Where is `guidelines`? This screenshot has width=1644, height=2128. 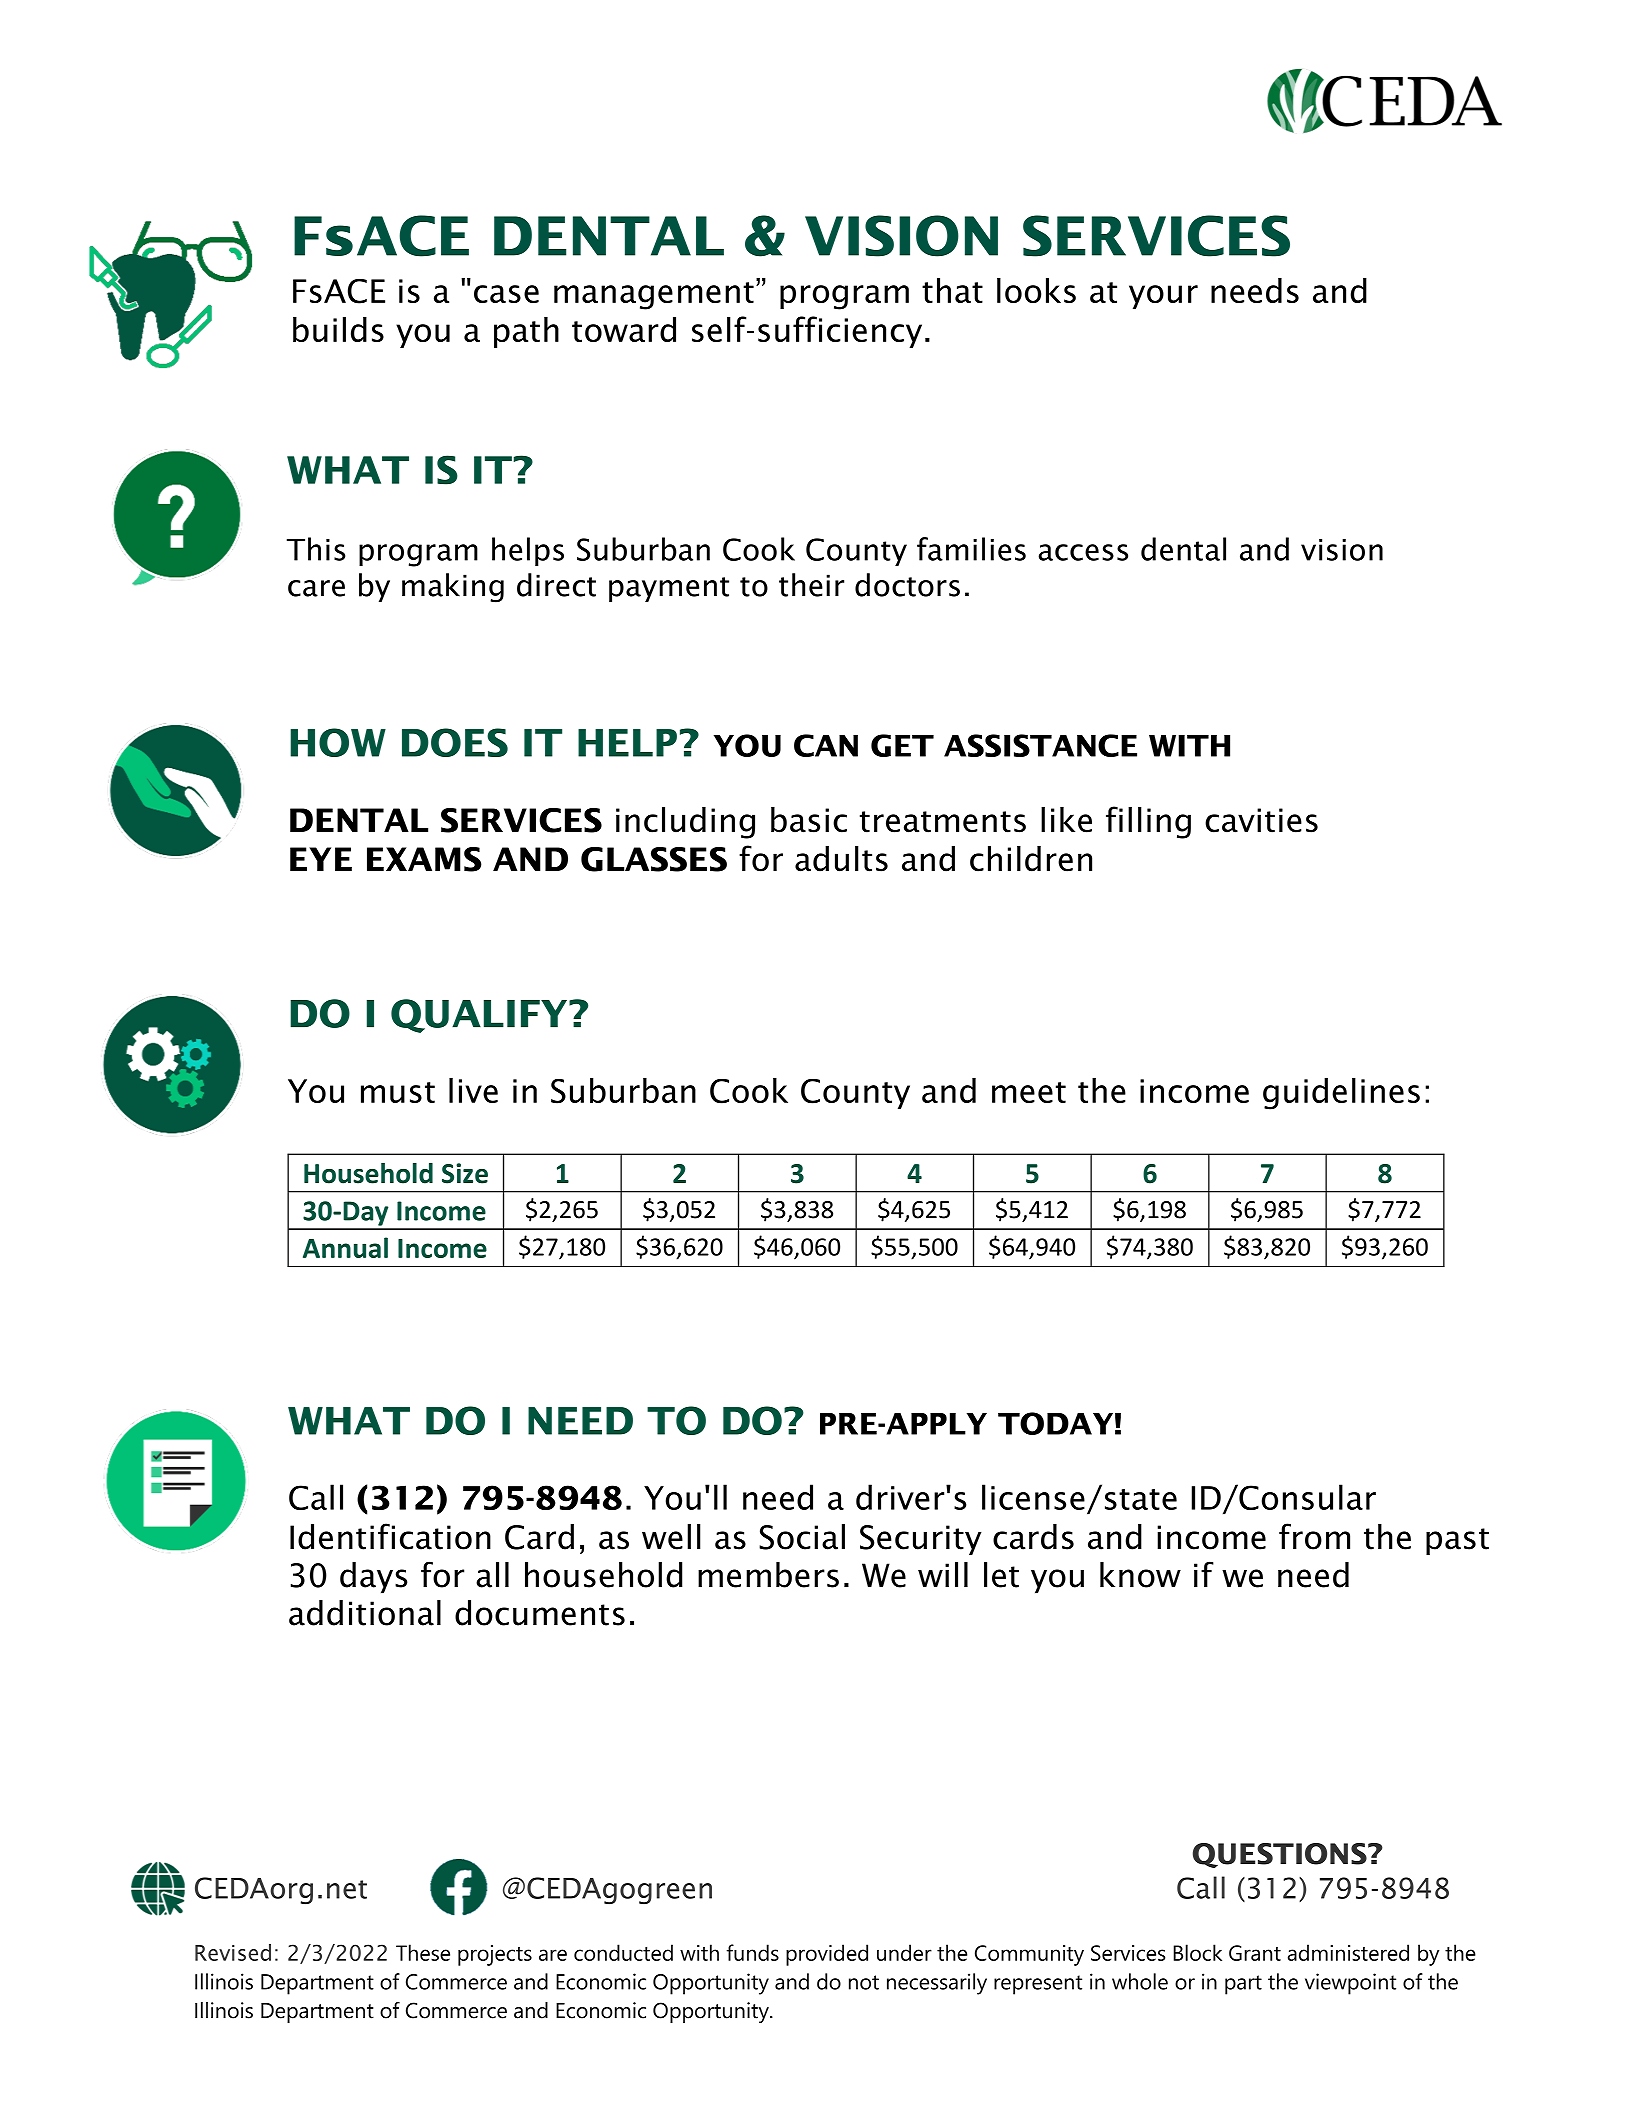
guidelines is located at coordinates (1341, 1094).
